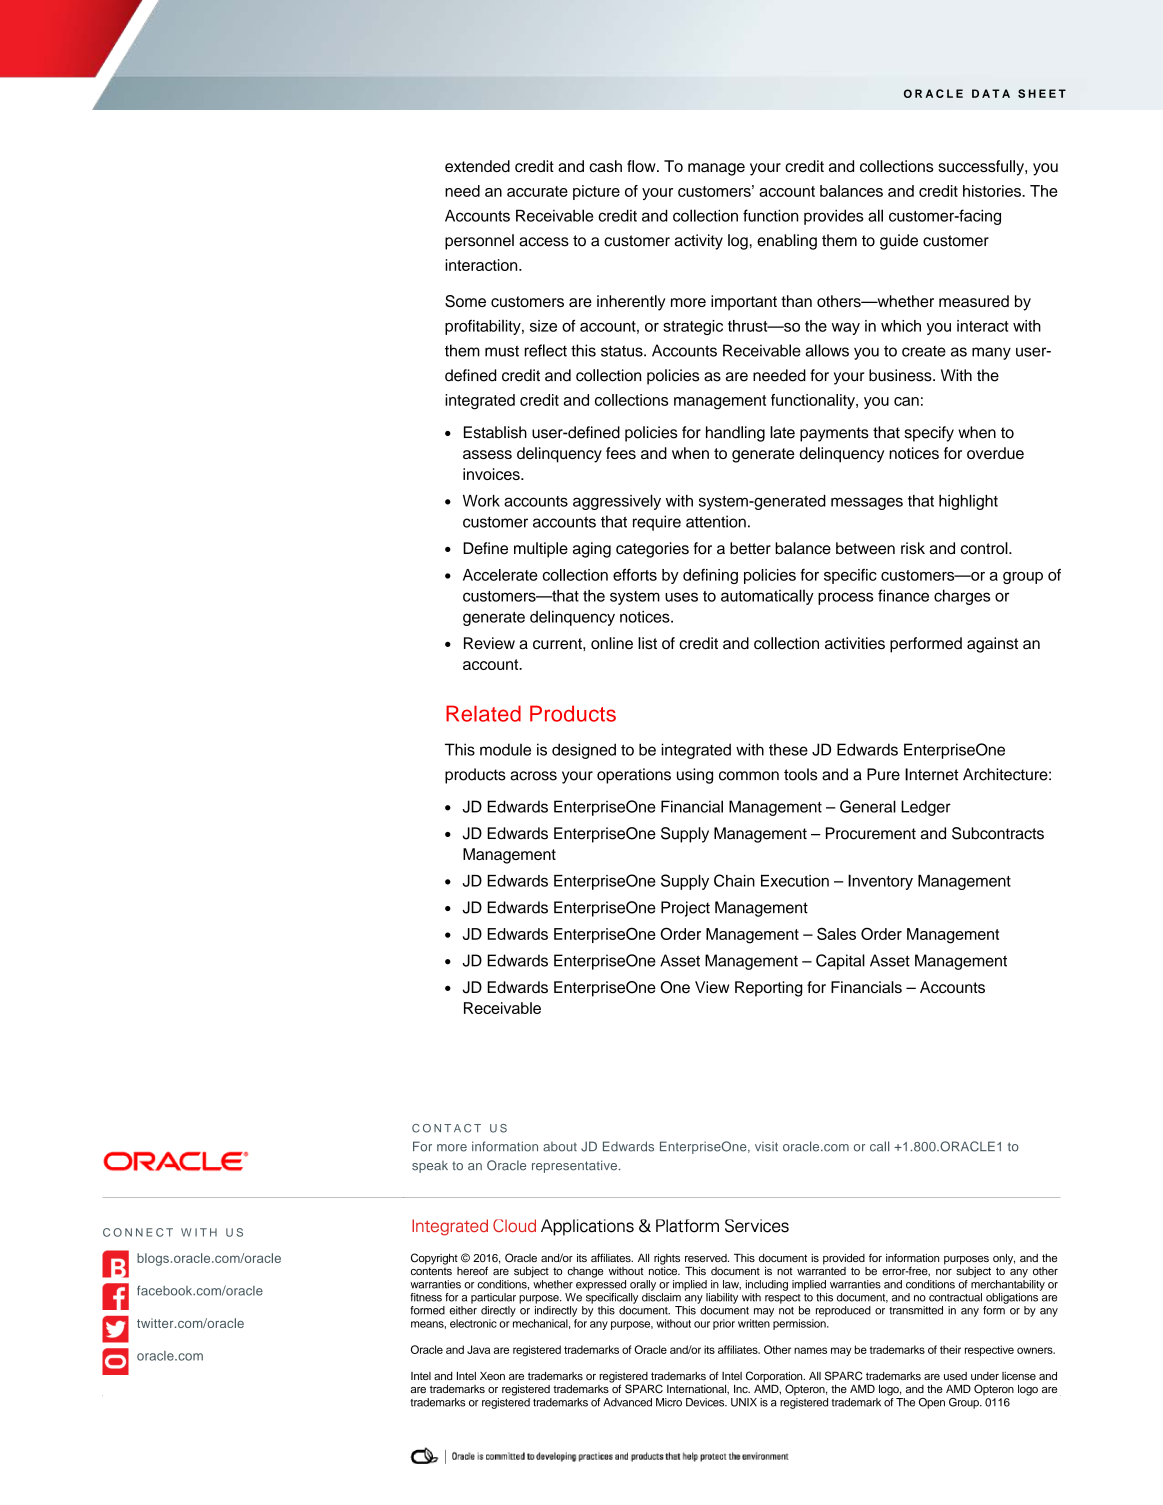 This page has height=1505, width=1163. What do you see at coordinates (627, 1402) in the page?
I see `Advanced` at bounding box center [627, 1402].
